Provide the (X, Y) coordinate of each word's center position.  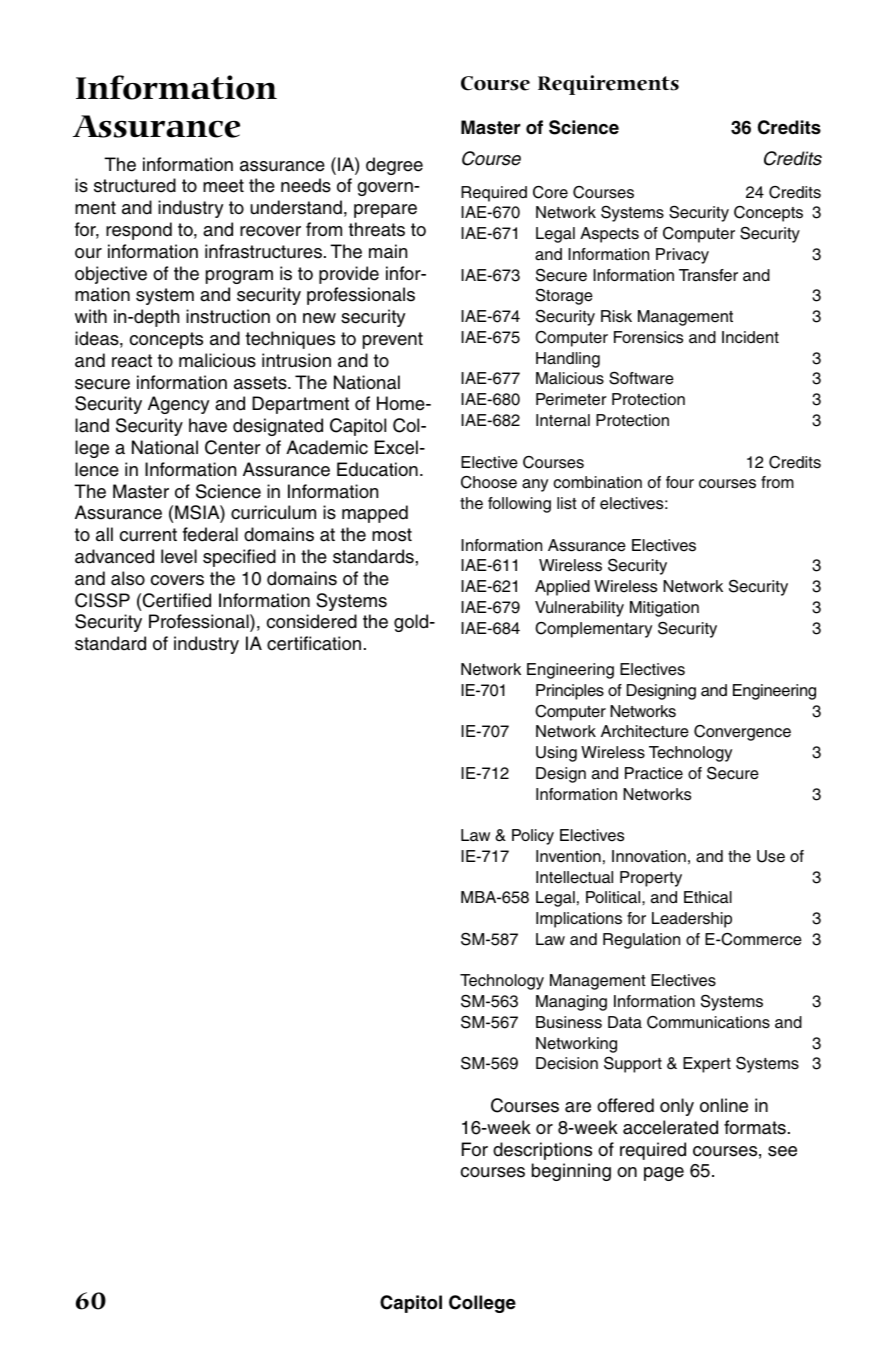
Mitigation (664, 609)
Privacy (682, 256)
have (208, 425)
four (680, 482)
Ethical (708, 897)
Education (377, 469)
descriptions (542, 1151)
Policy (533, 837)
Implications (579, 920)
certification (314, 643)
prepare (385, 211)
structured (135, 185)
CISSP (102, 600)
